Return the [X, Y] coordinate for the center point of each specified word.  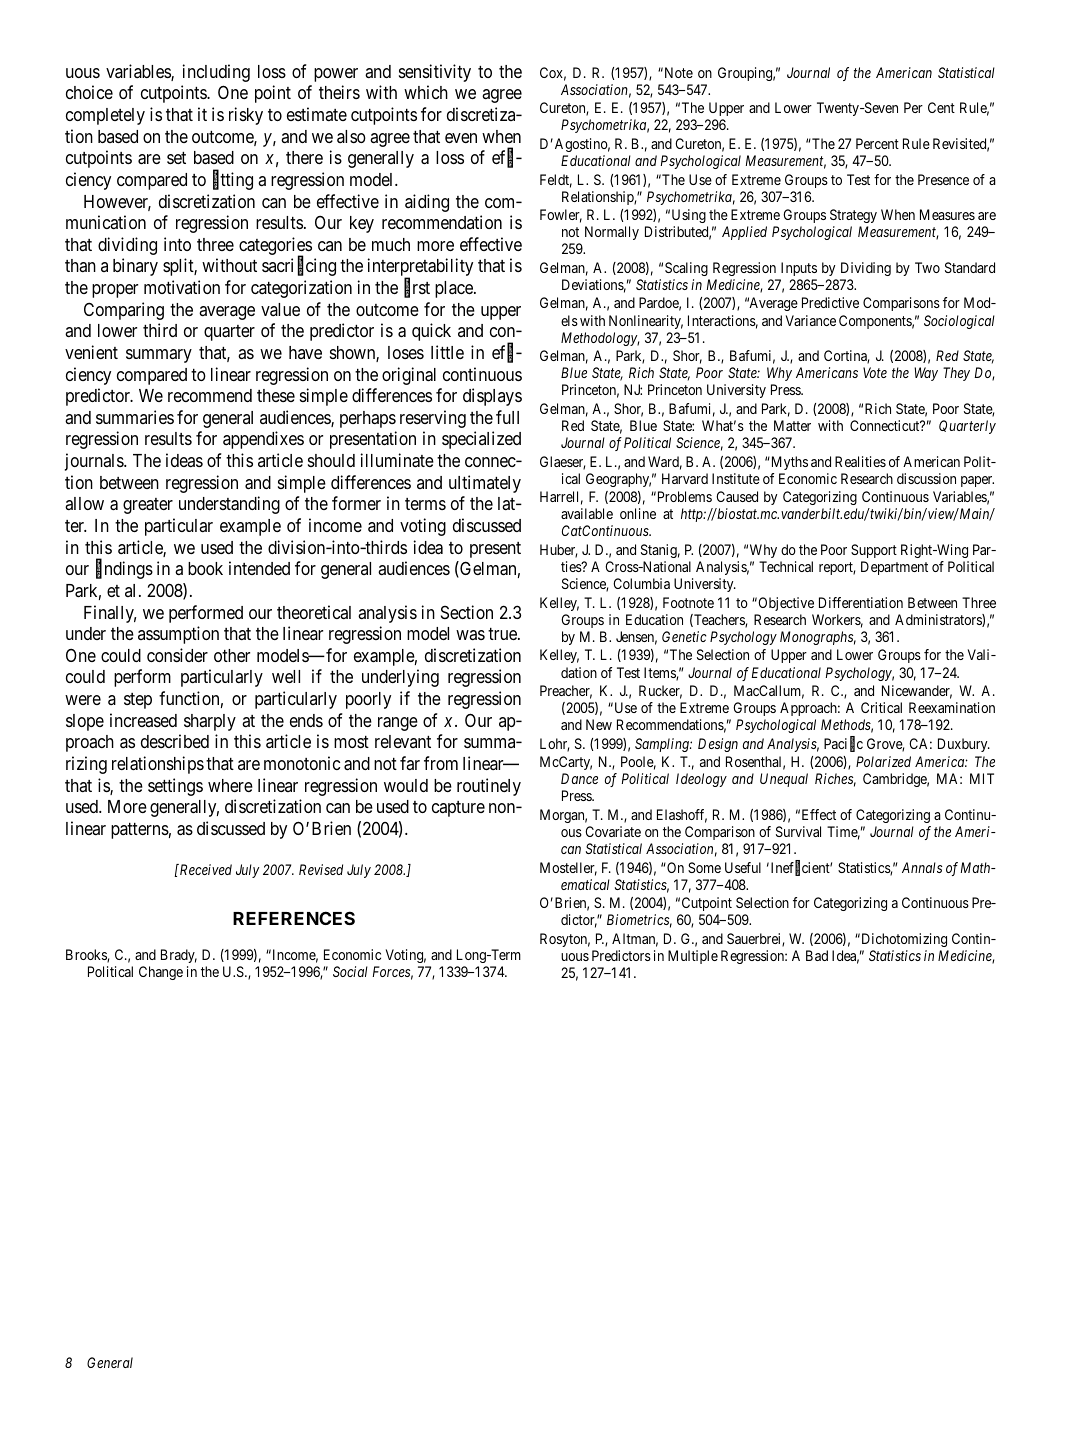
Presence [943, 179]
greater [148, 506]
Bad [817, 955]
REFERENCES [294, 918]
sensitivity [435, 73]
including [216, 73]
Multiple [693, 957]
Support [874, 551]
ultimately [485, 484]
